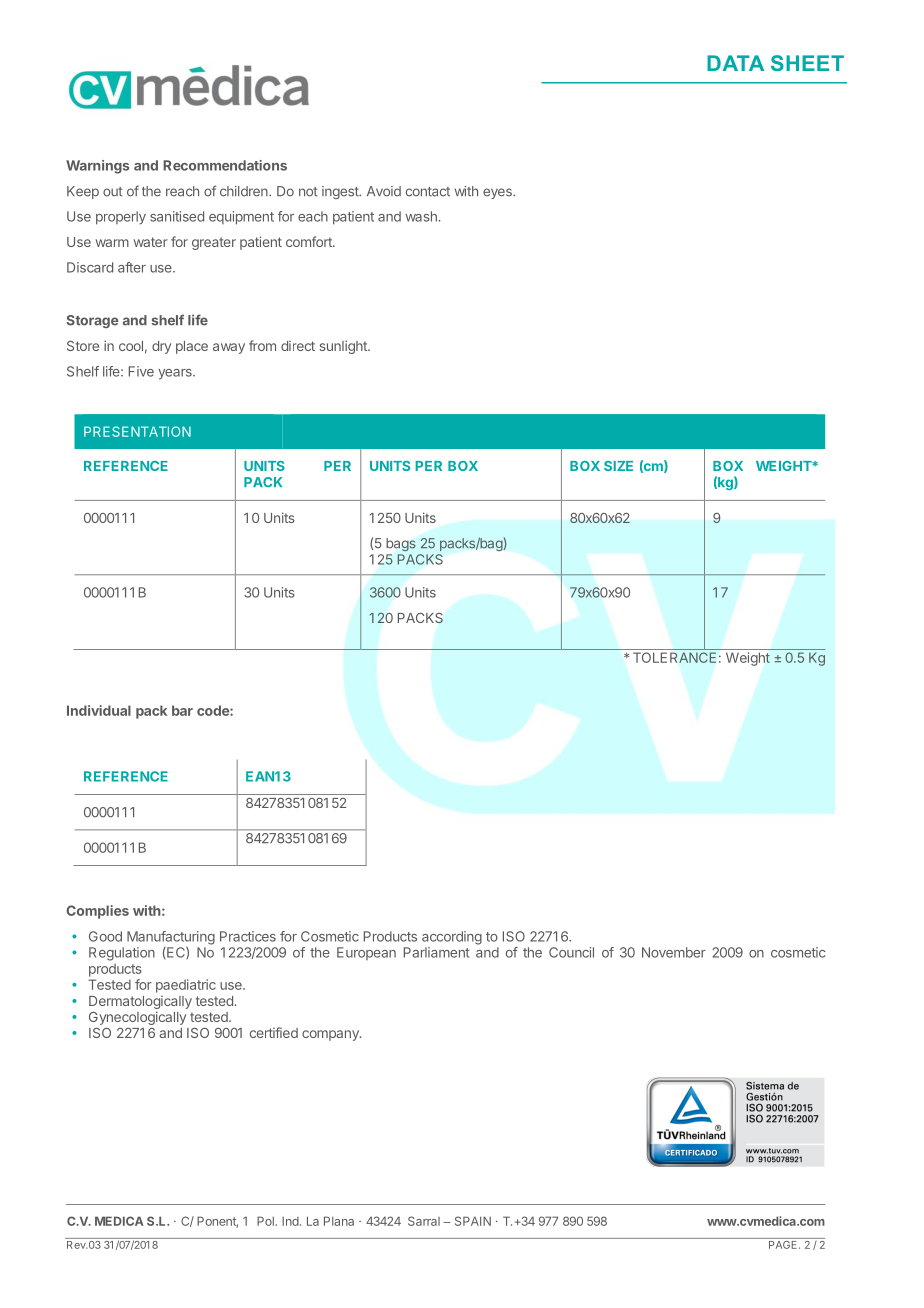  What do you see at coordinates (735, 63) in the document?
I see `DATA` at bounding box center [735, 63].
